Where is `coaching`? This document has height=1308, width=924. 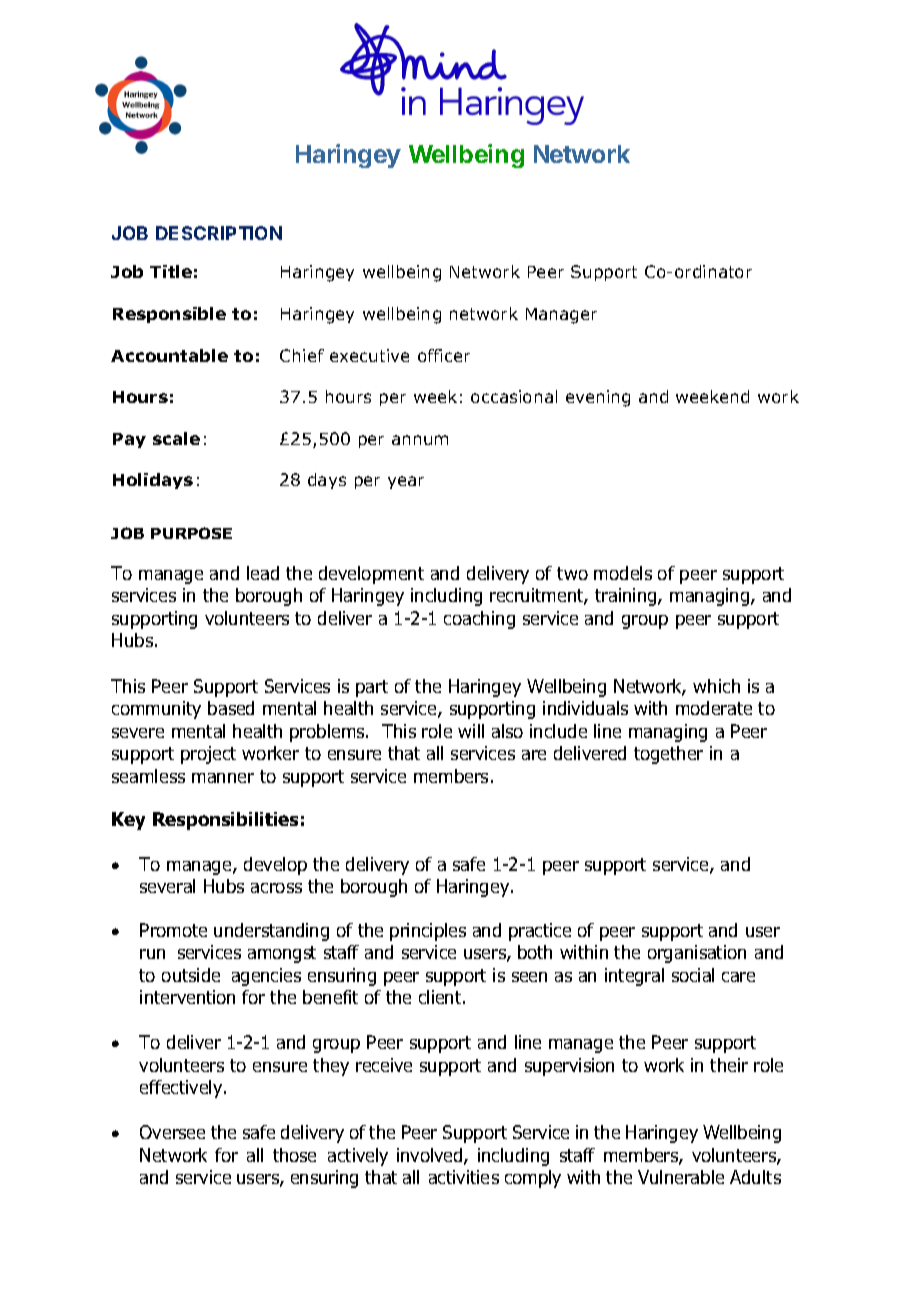
coaching is located at coordinates (479, 620).
